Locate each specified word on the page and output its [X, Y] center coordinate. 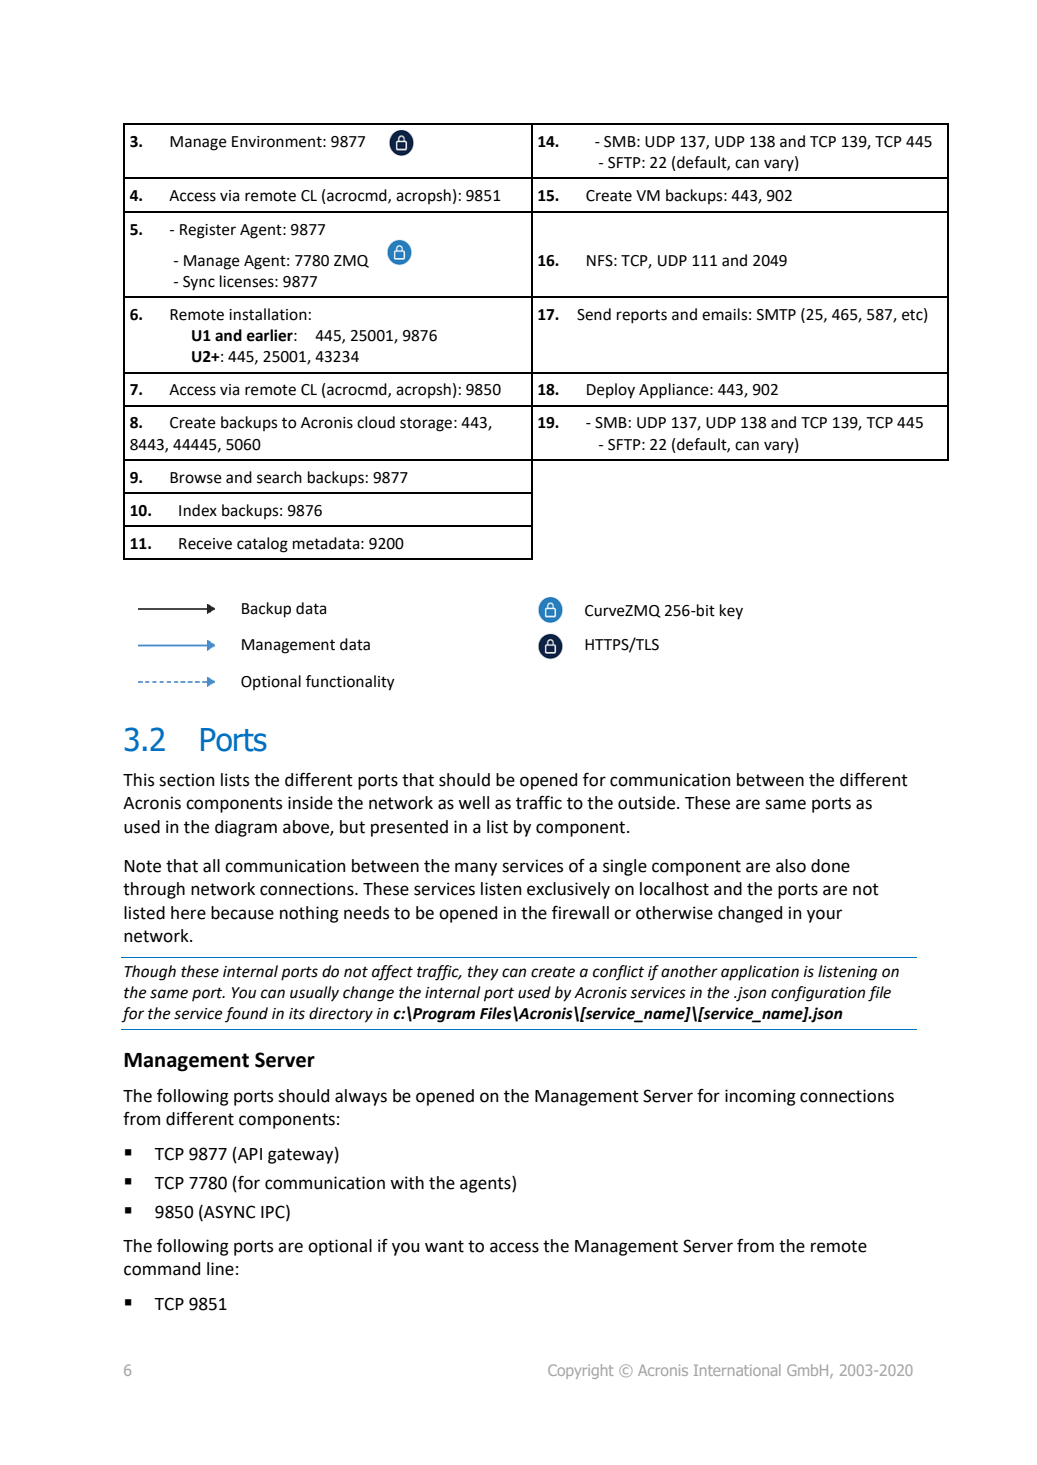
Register [208, 231]
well [473, 803]
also [791, 866]
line [220, 1269]
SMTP [776, 315]
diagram [246, 828]
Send [594, 314]
